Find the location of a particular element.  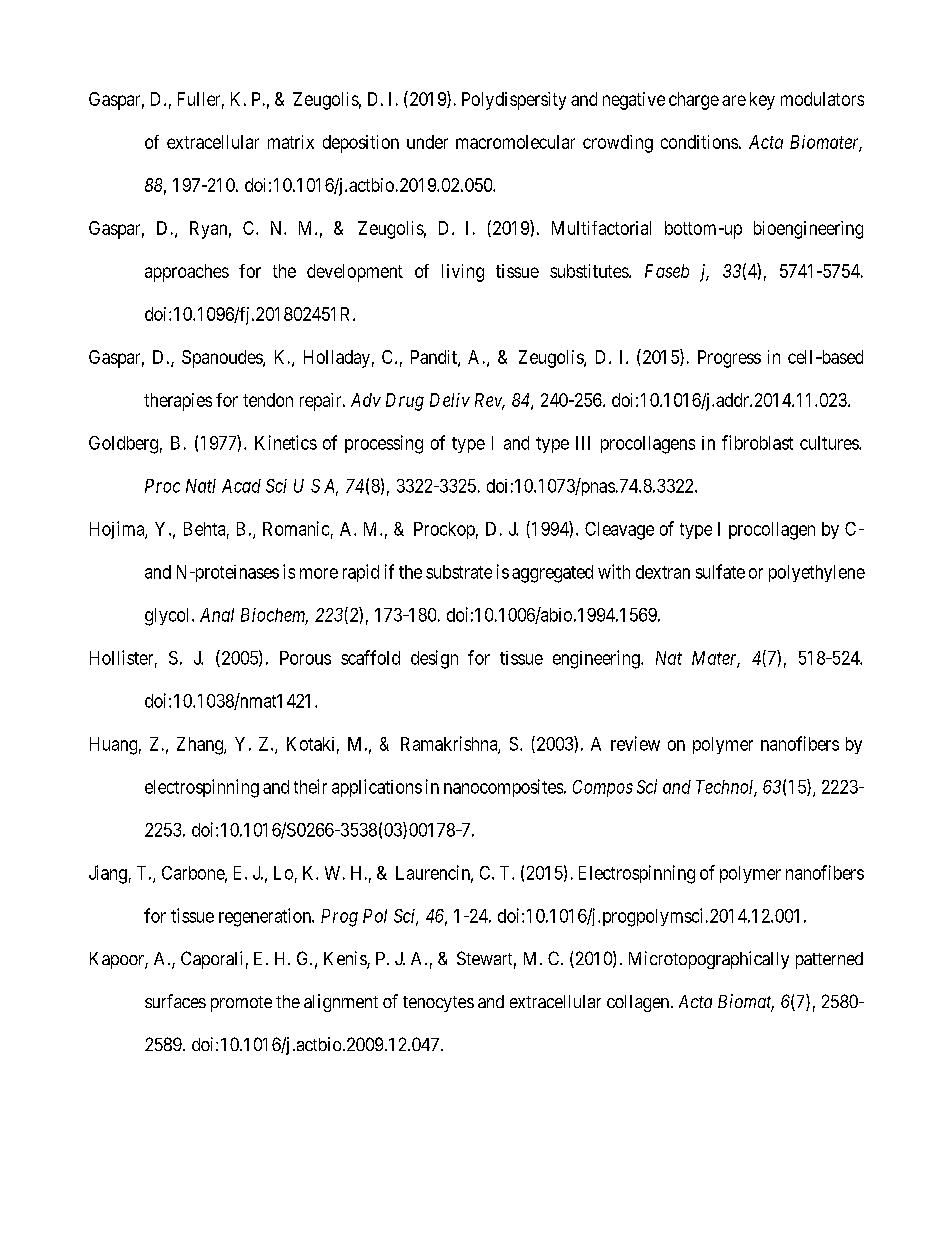

surfaces is located at coordinates (175, 1001).
